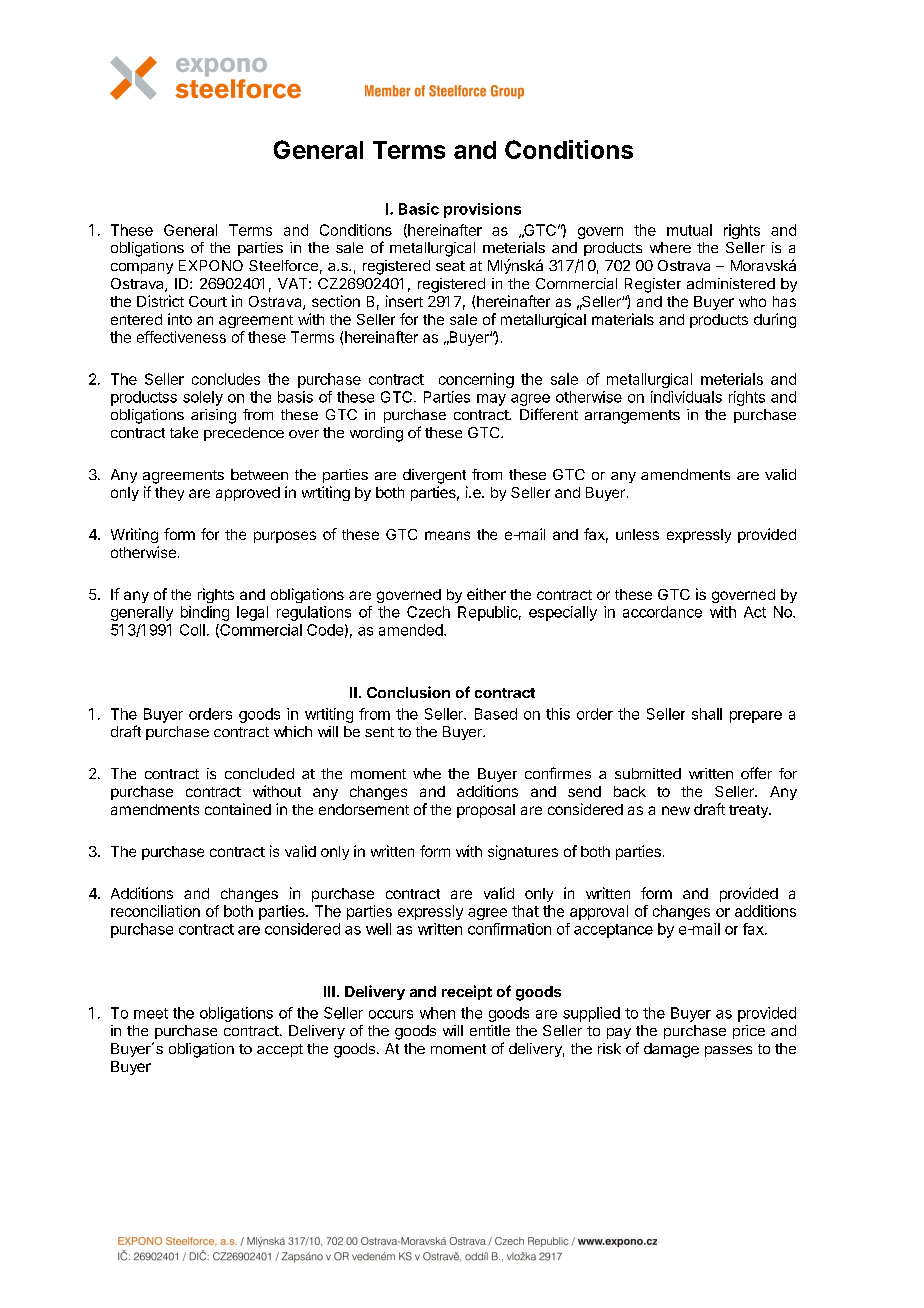  I want to click on unless, so click(637, 534).
